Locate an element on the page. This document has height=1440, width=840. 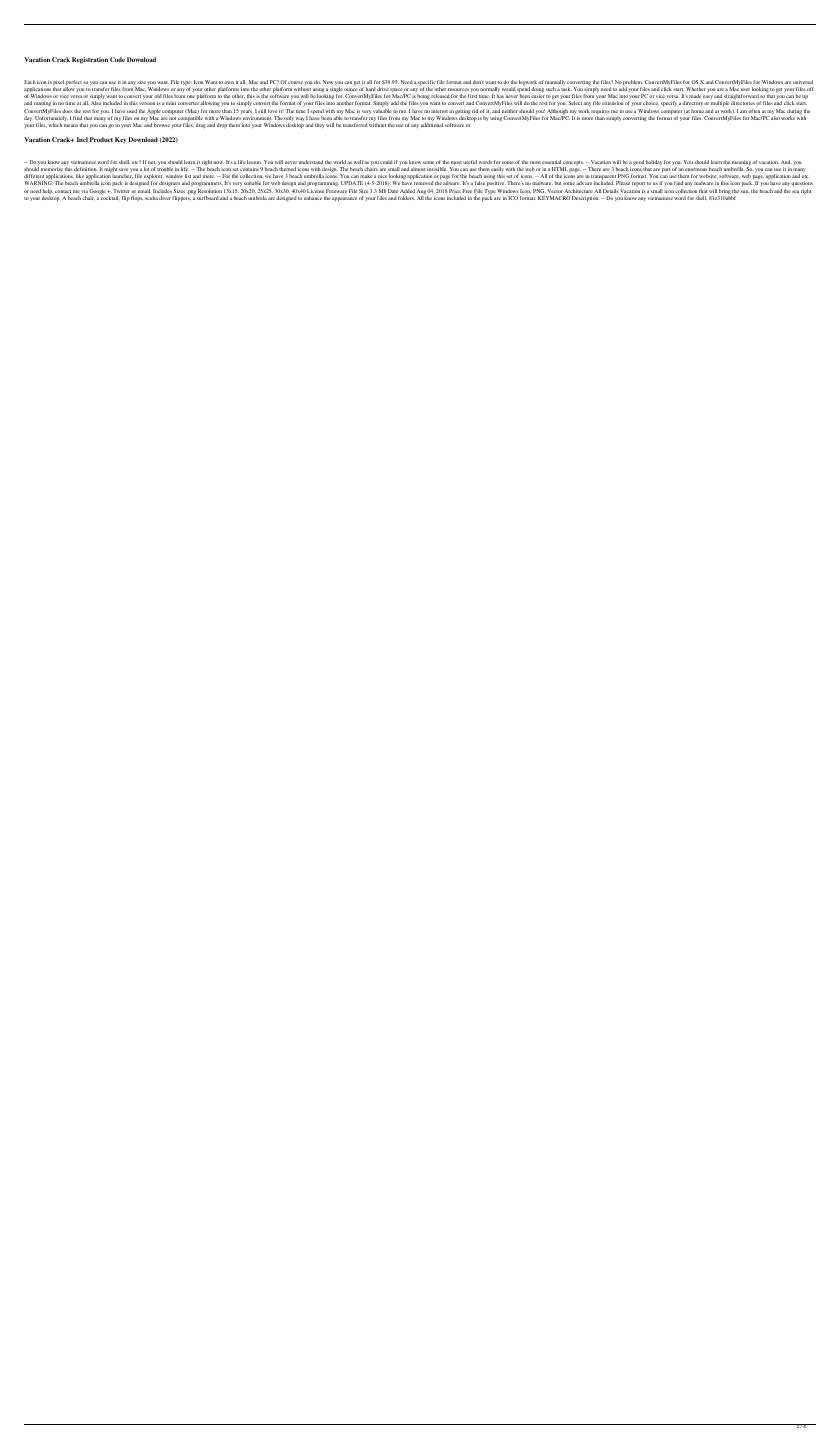
browse is located at coordinates (162, 125).
